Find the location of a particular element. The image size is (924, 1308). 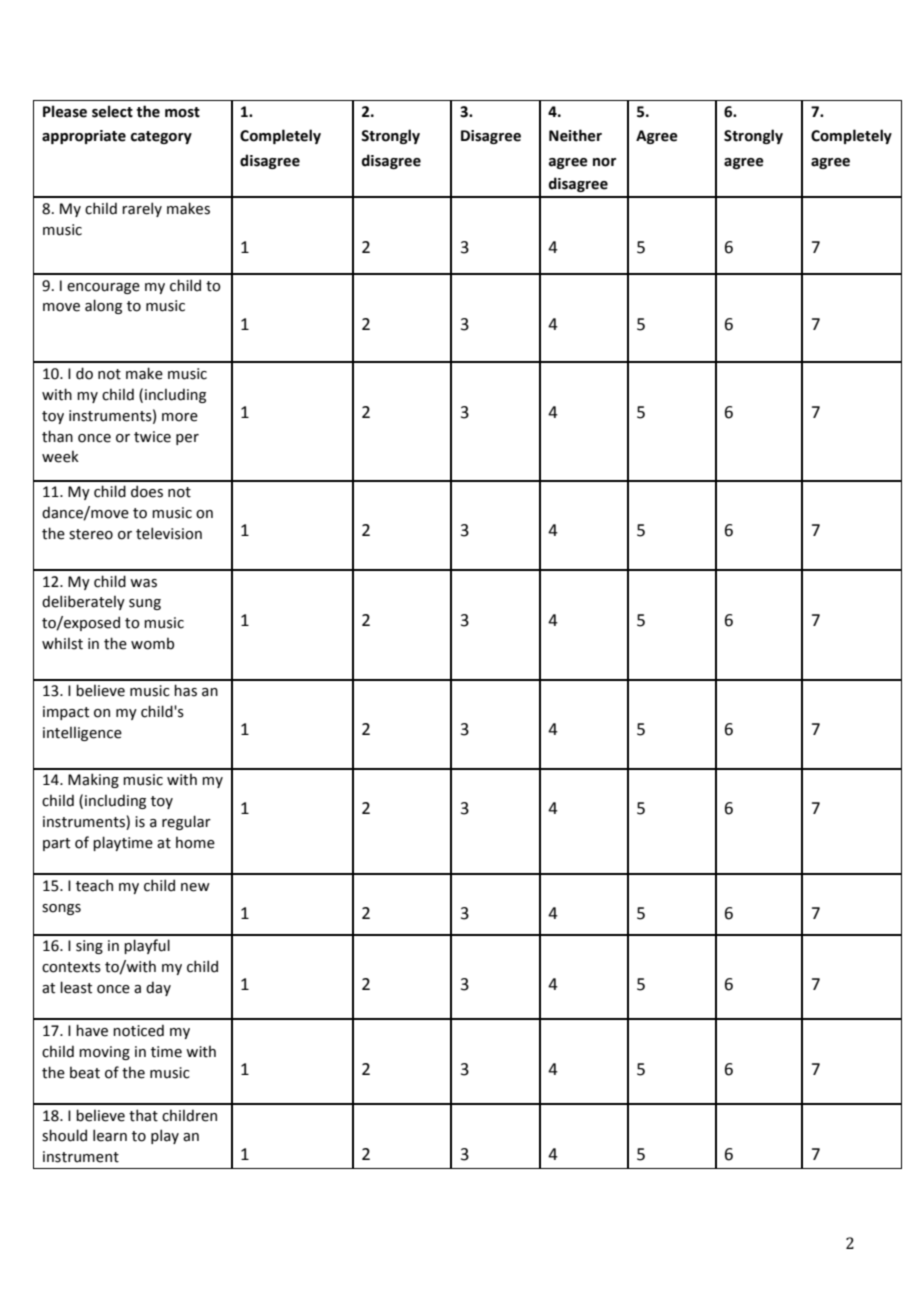

Making is located at coordinates (93, 780).
